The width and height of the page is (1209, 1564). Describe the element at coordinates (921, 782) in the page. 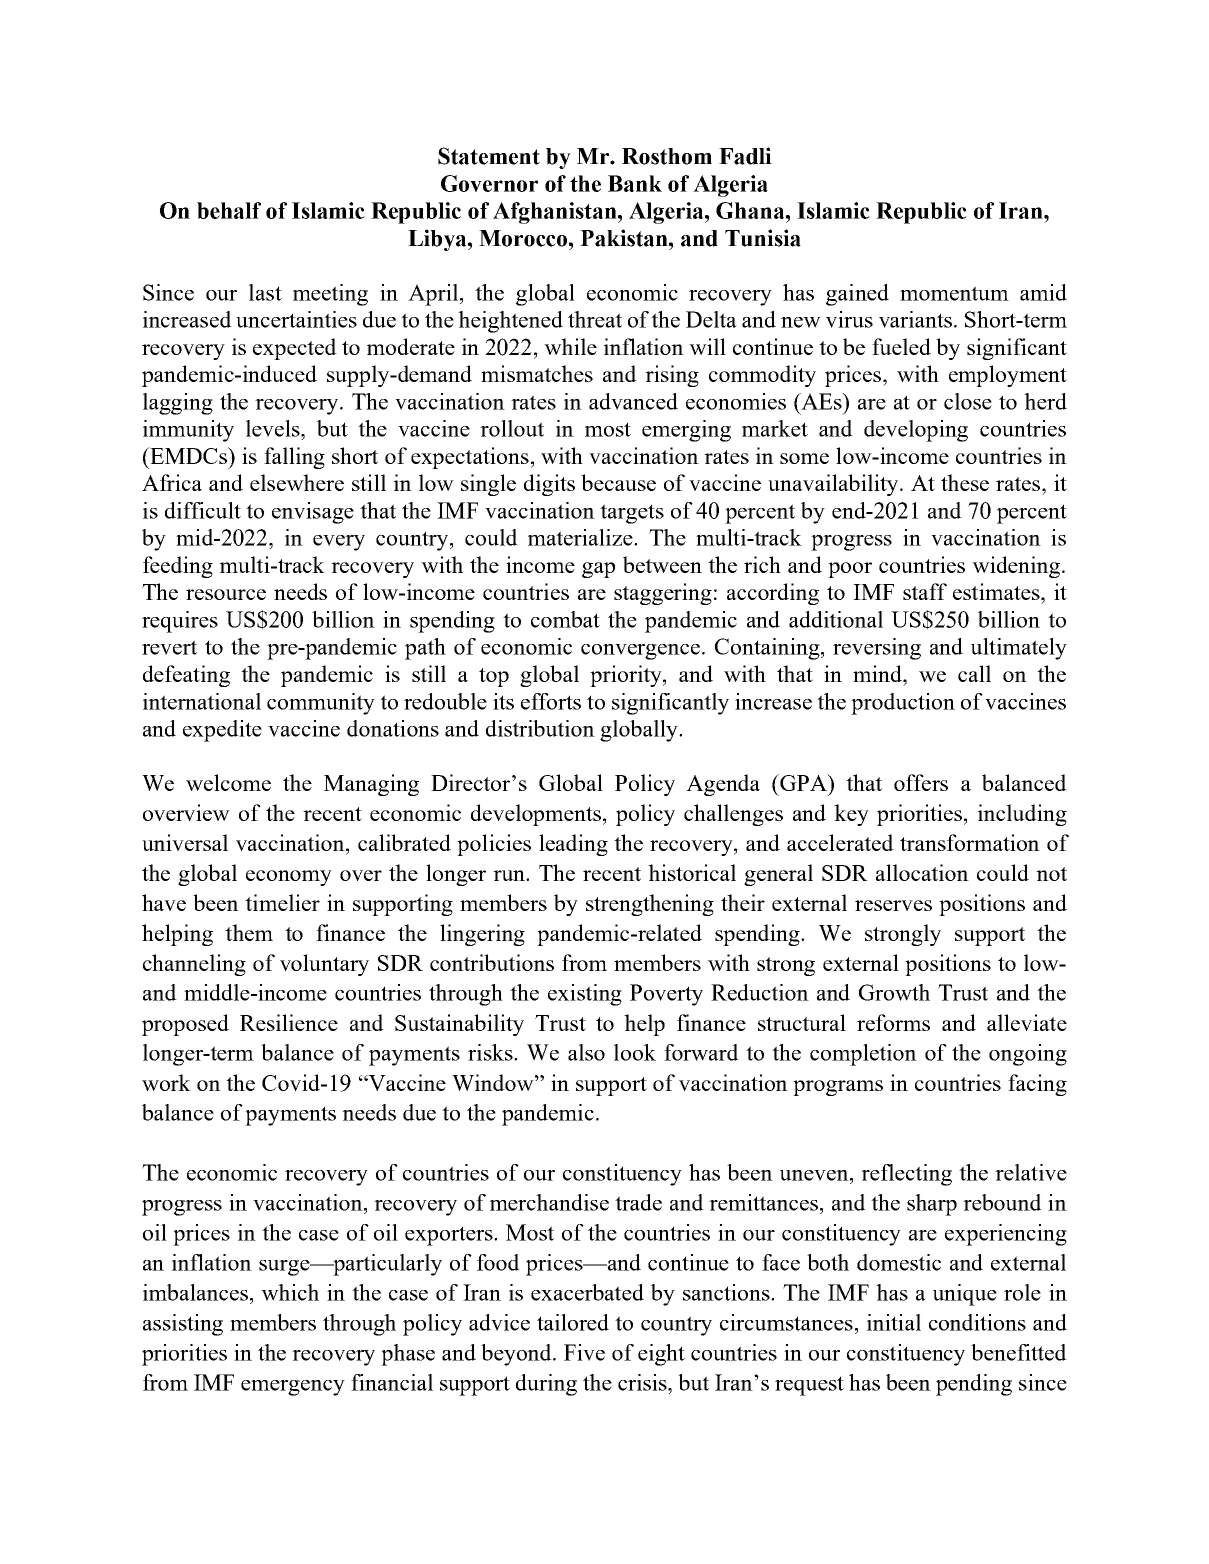

I see `offers` at that location.
